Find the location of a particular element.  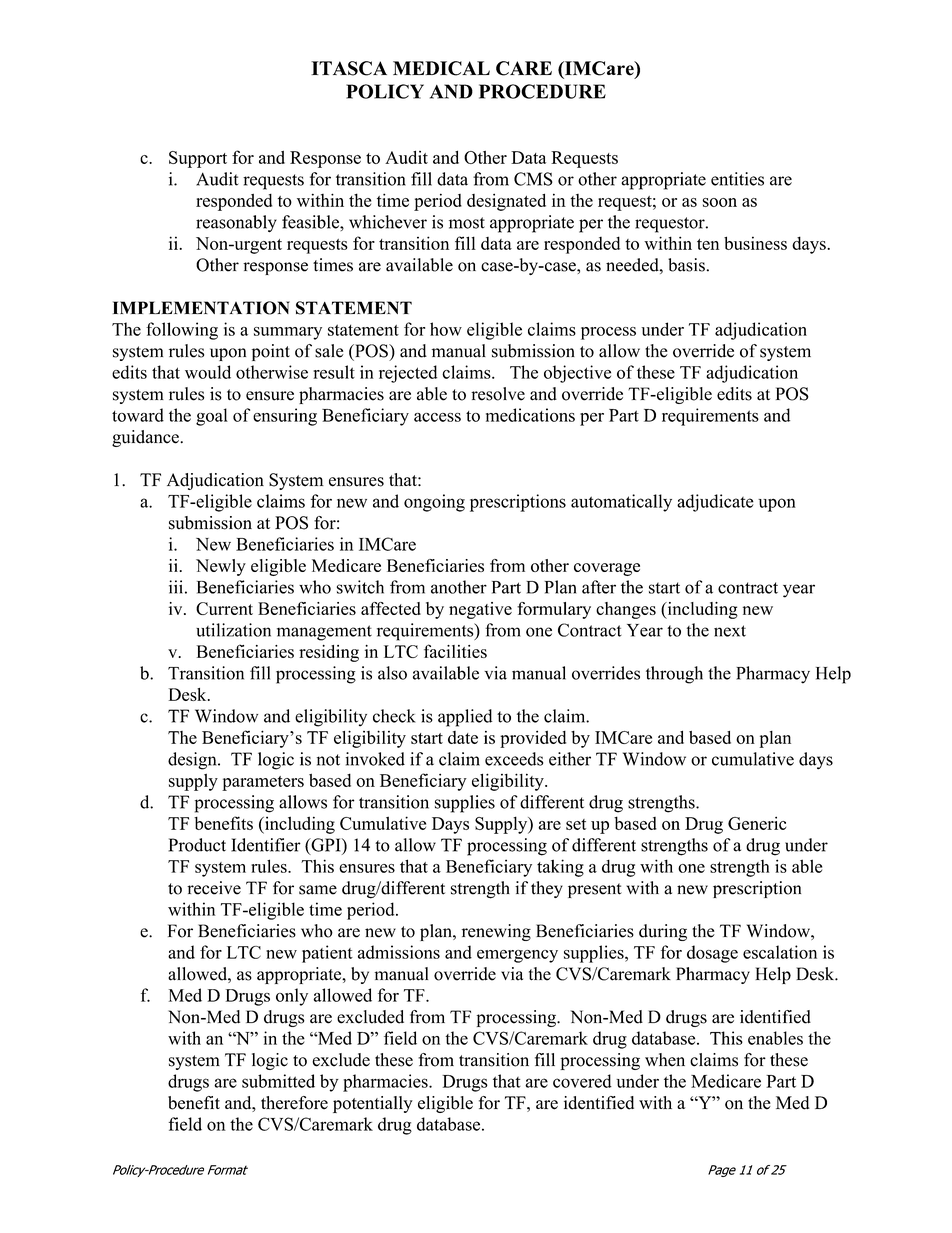

entities is located at coordinates (737, 179).
